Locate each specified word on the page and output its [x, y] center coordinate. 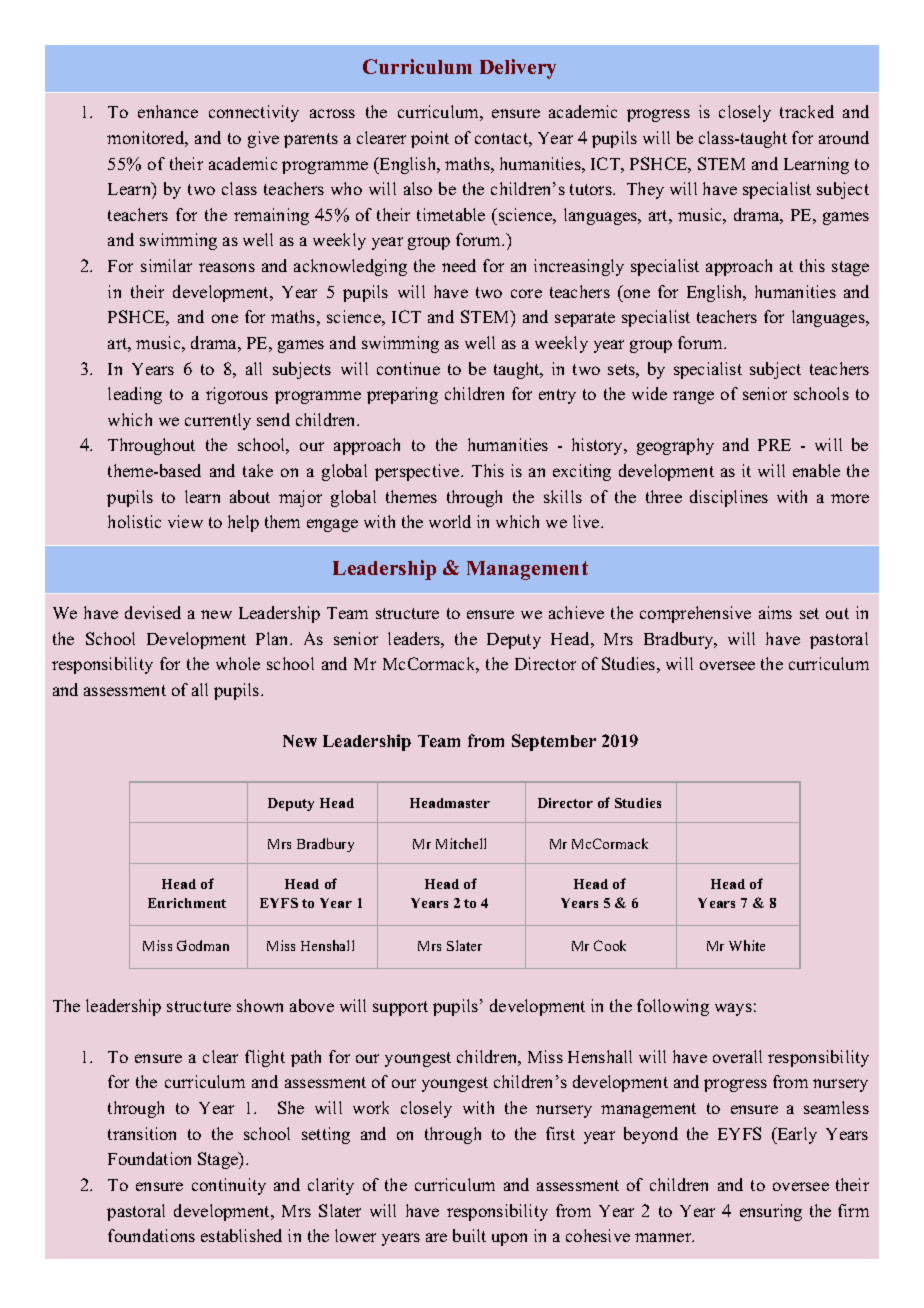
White [747, 945]
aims [775, 612]
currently [218, 421]
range [693, 397]
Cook [610, 945]
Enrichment [187, 903]
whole [238, 663]
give [263, 139]
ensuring [771, 1212]
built [469, 1235]
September [554, 742]
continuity [229, 1186]
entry [557, 396]
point [430, 139]
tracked [807, 111]
